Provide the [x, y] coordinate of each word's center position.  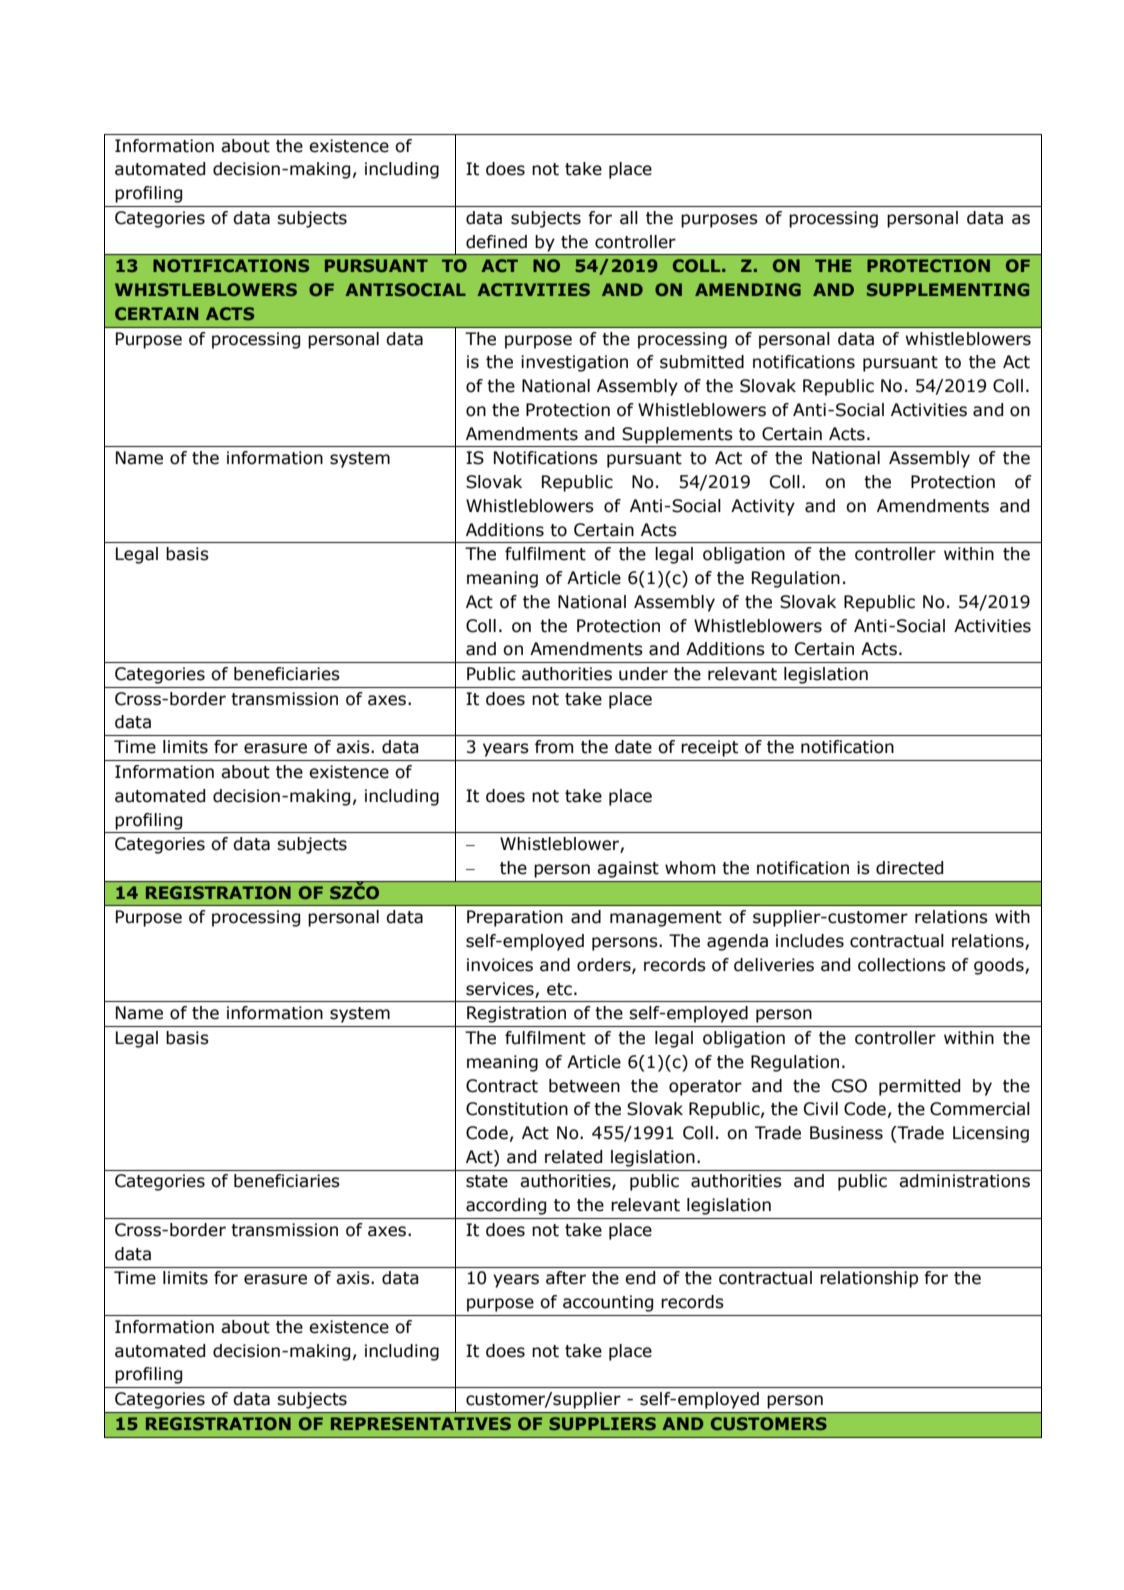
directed [909, 868]
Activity [763, 507]
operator [705, 1088]
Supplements [677, 435]
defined [496, 242]
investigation [574, 363]
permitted [919, 1087]
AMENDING [748, 289]
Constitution [517, 1109]
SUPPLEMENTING [948, 289]
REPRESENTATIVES [421, 1423]
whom [690, 868]
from [554, 747]
